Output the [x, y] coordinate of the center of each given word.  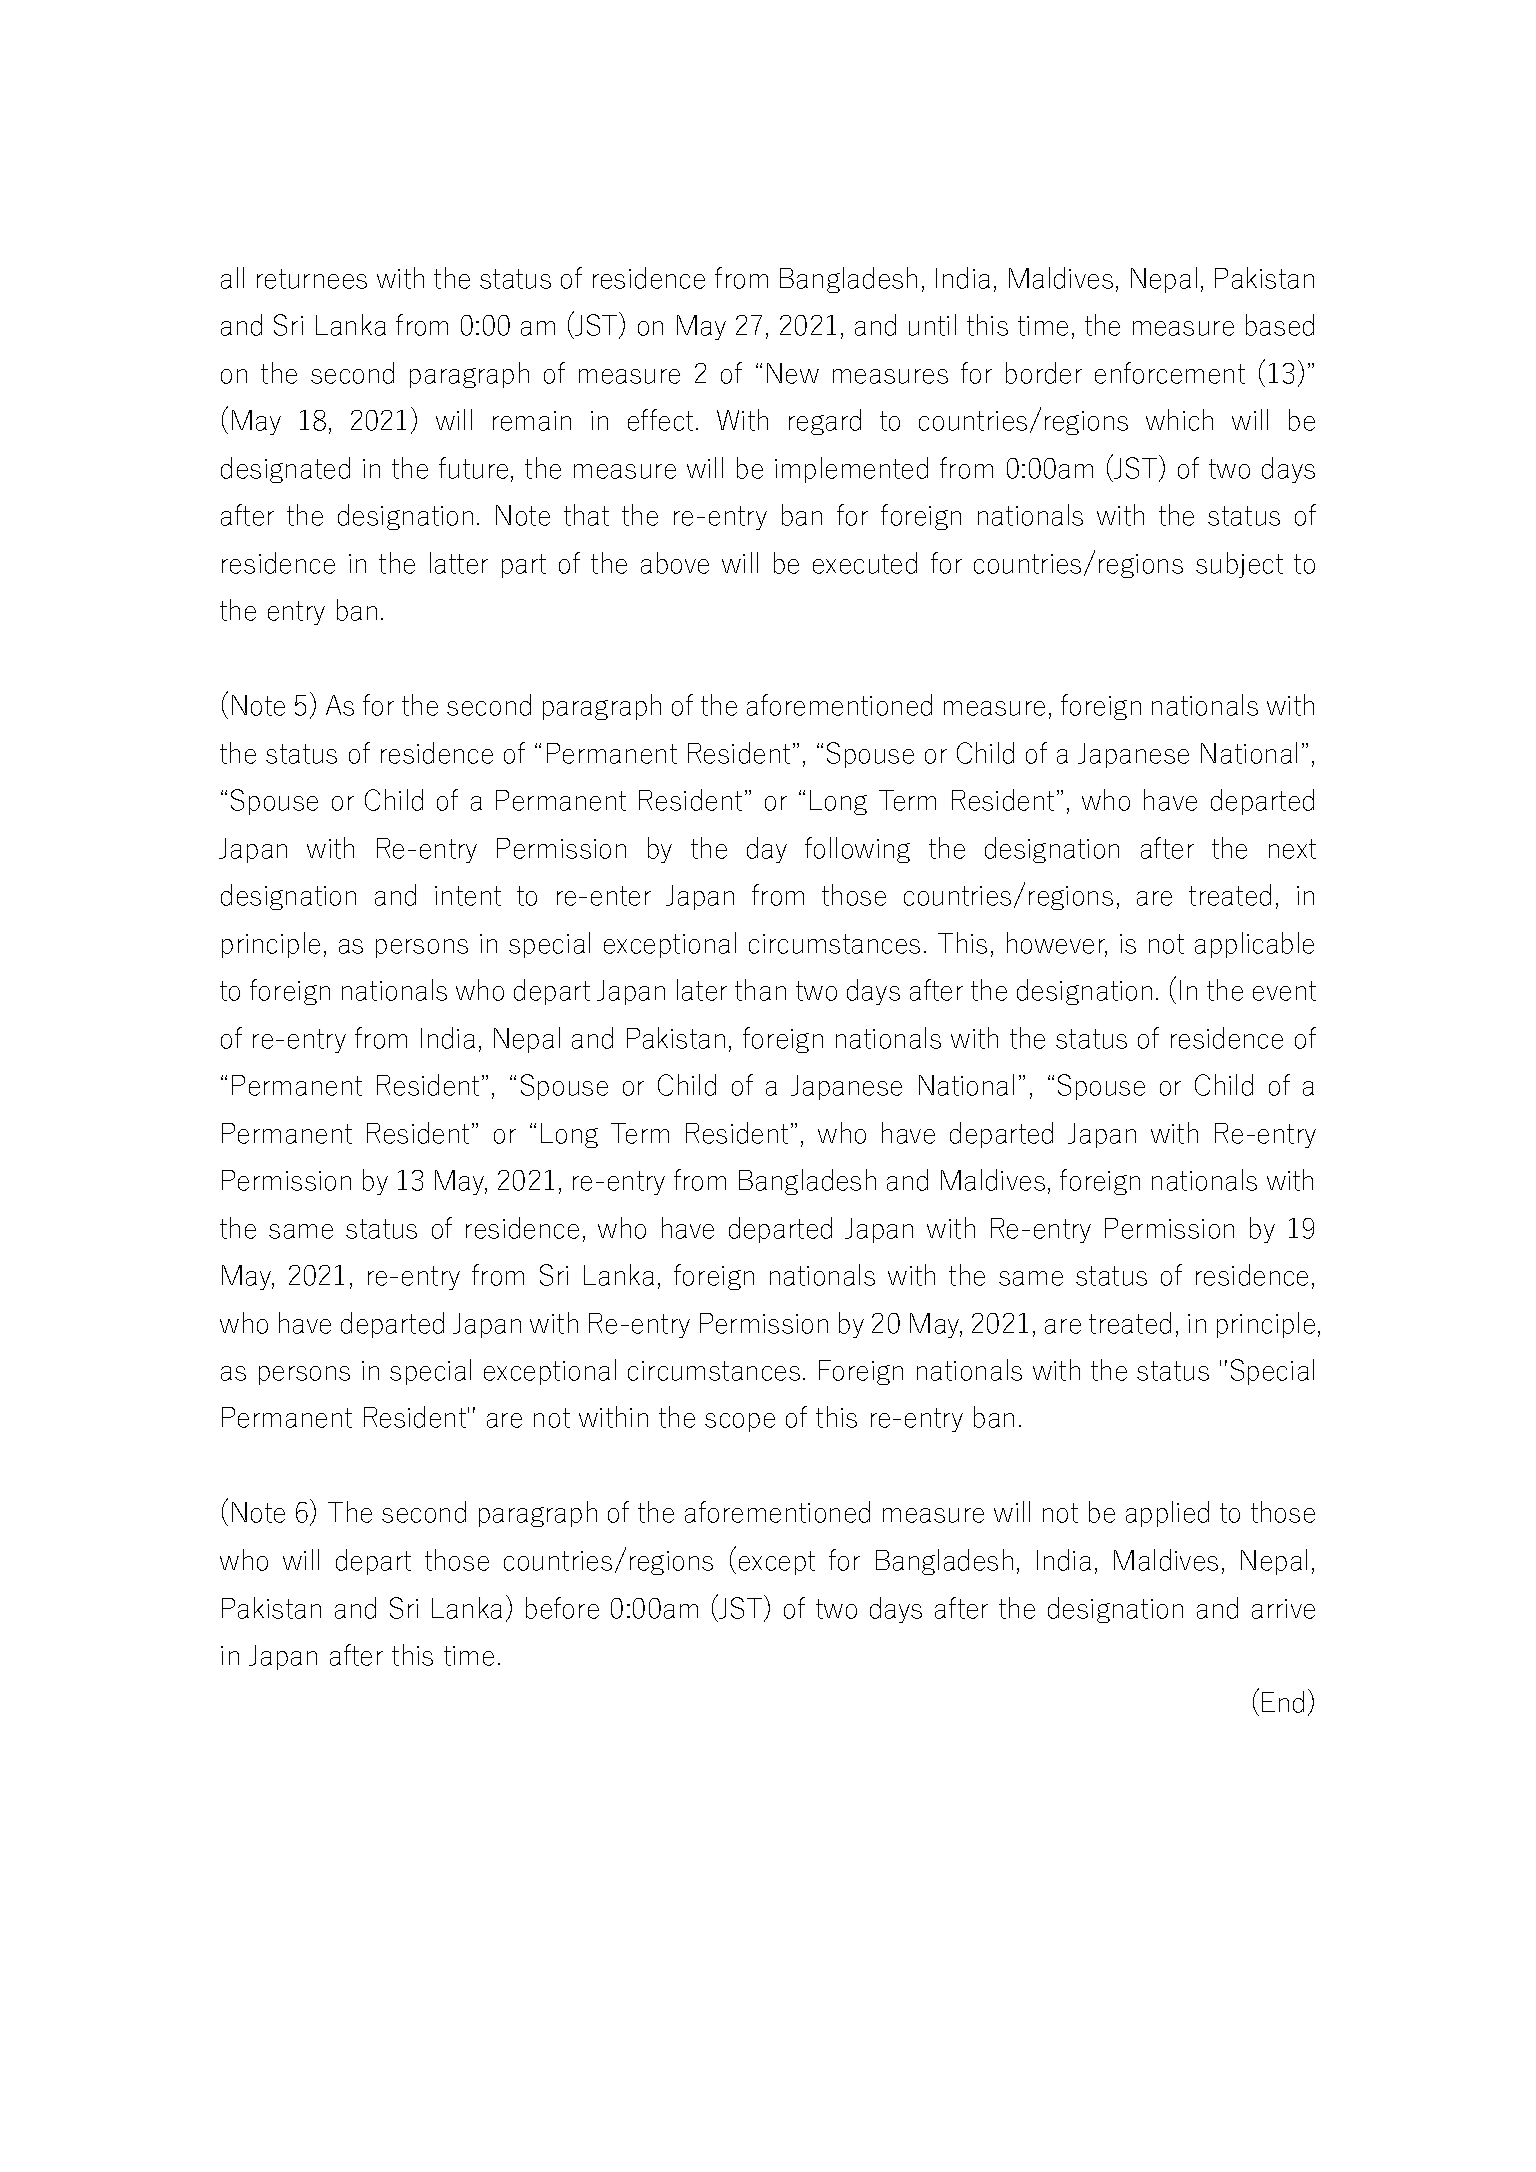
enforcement [1170, 373]
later [702, 990]
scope [740, 1422]
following [857, 850]
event [1284, 991]
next [1292, 849]
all [232, 278]
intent [468, 896]
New [793, 373]
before [562, 1608]
